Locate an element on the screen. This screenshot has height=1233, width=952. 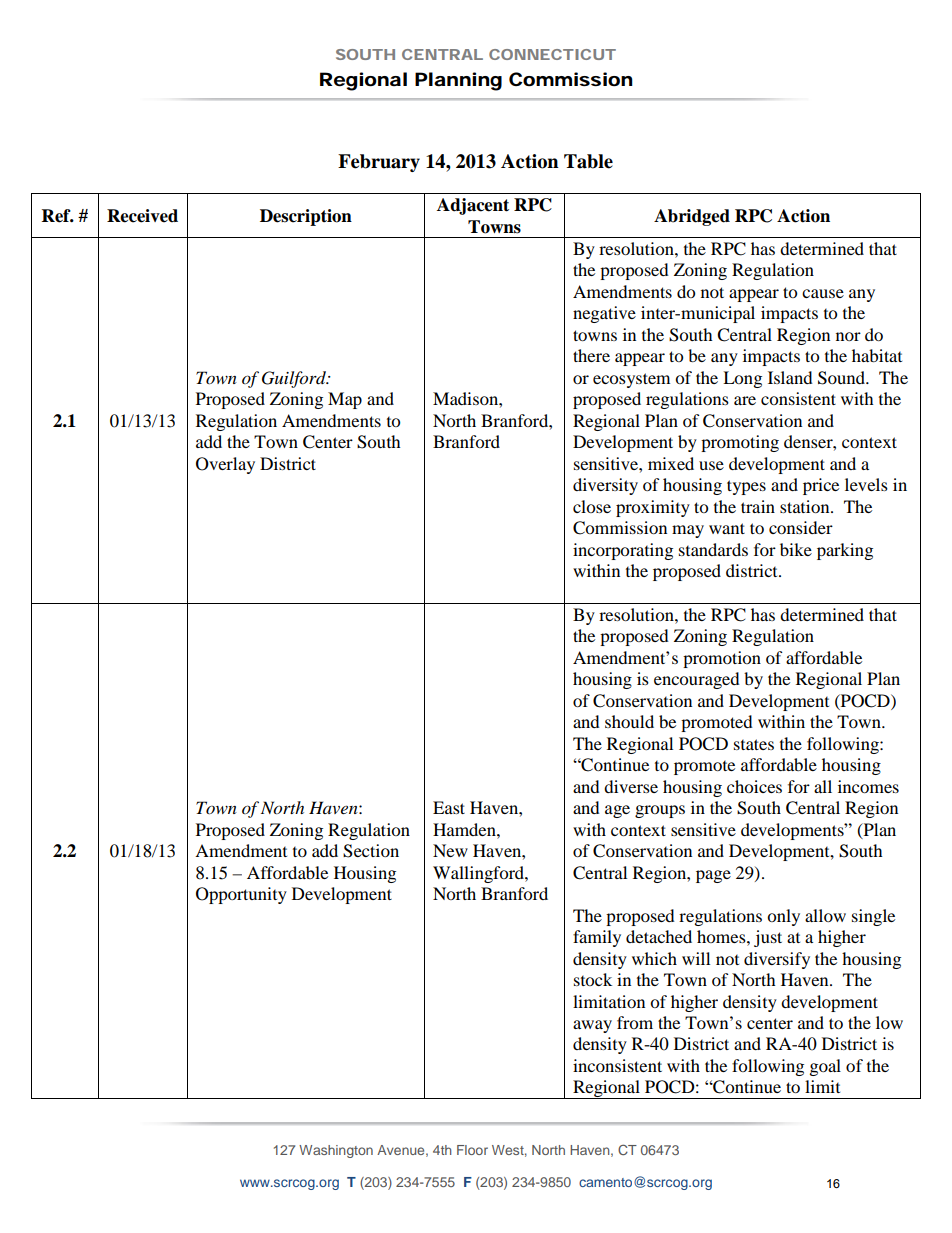
Abridged is located at coordinates (692, 217).
